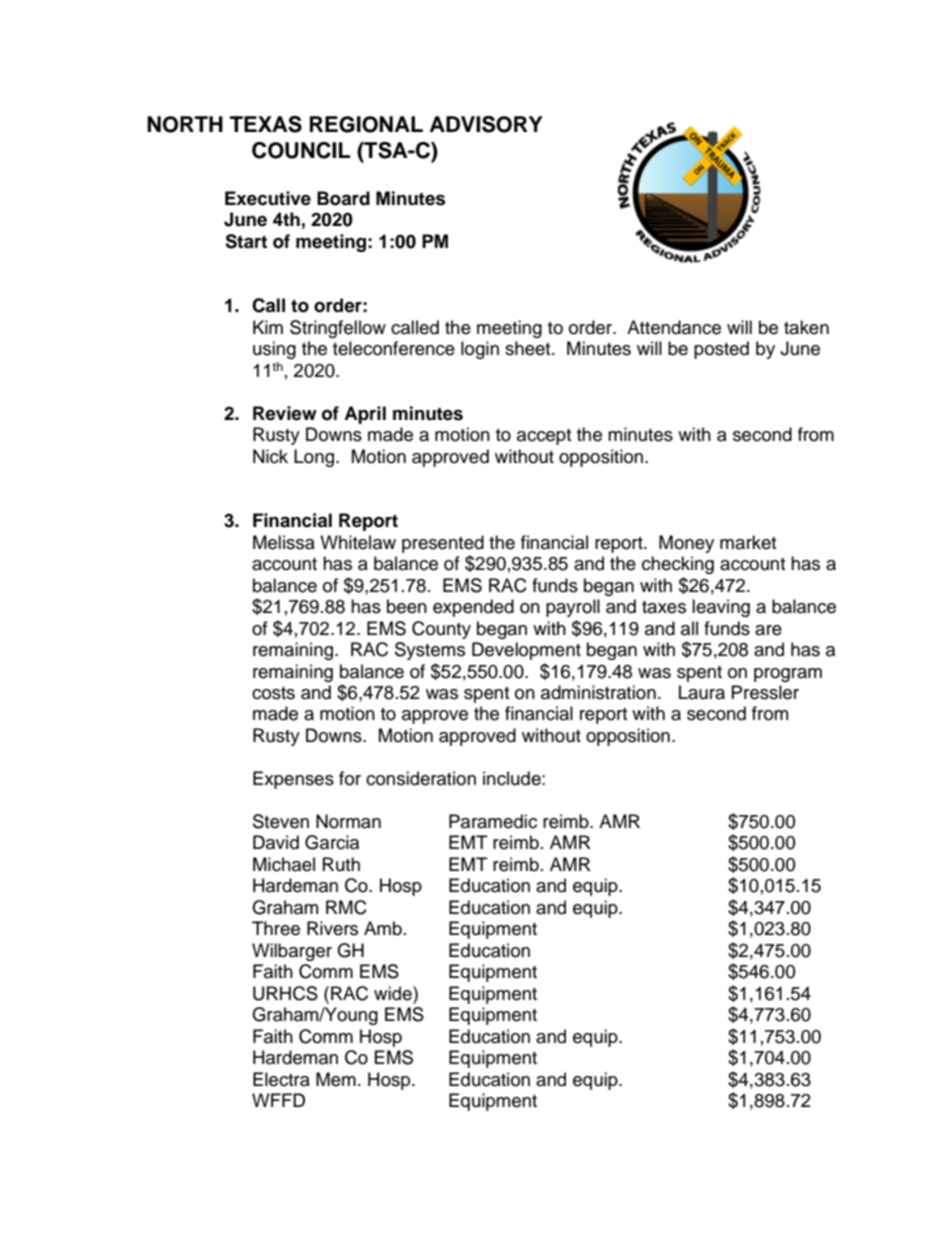  What do you see at coordinates (748, 542) in the screenshot?
I see `market` at bounding box center [748, 542].
